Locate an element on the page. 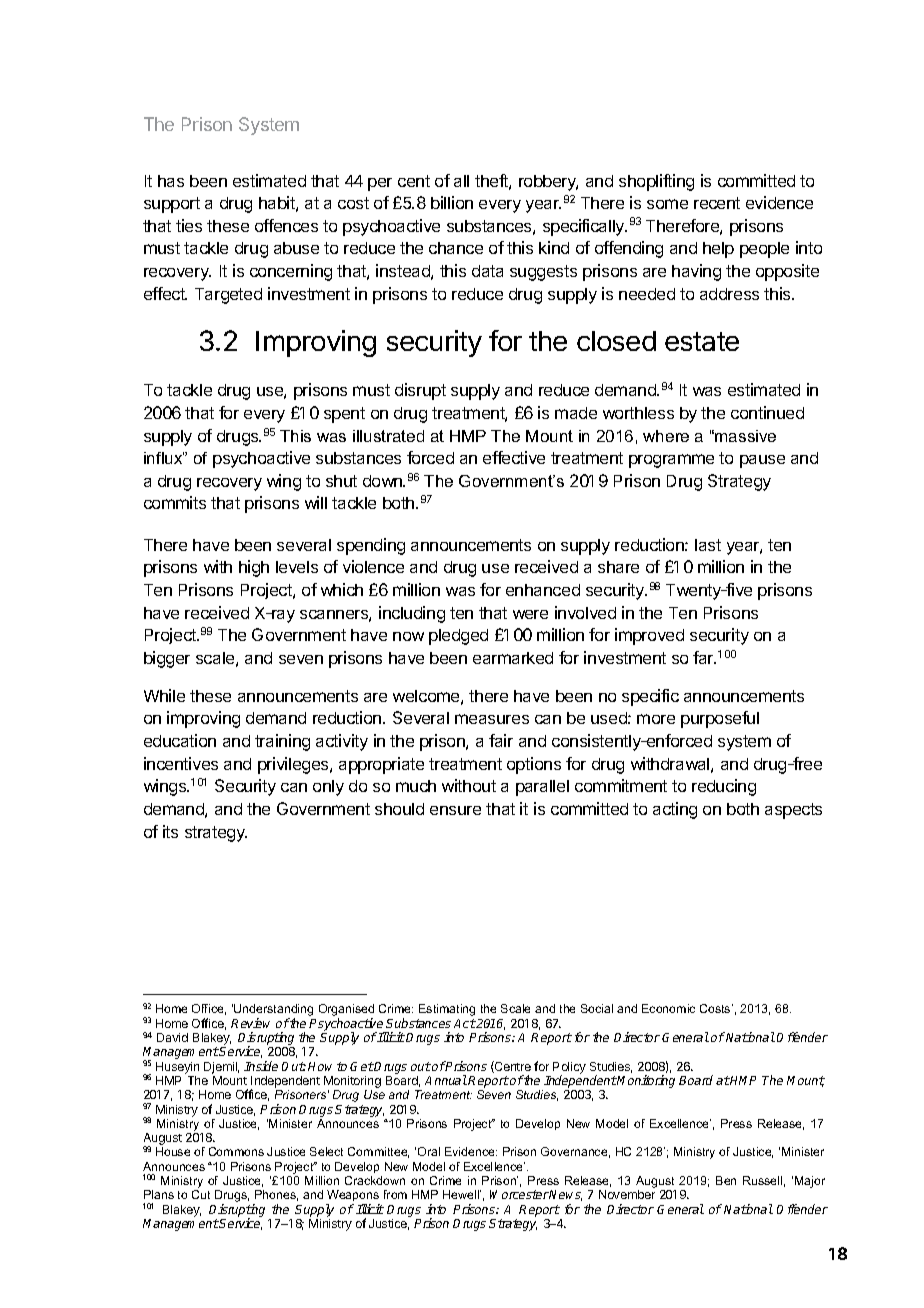  ties is located at coordinates (189, 225).
